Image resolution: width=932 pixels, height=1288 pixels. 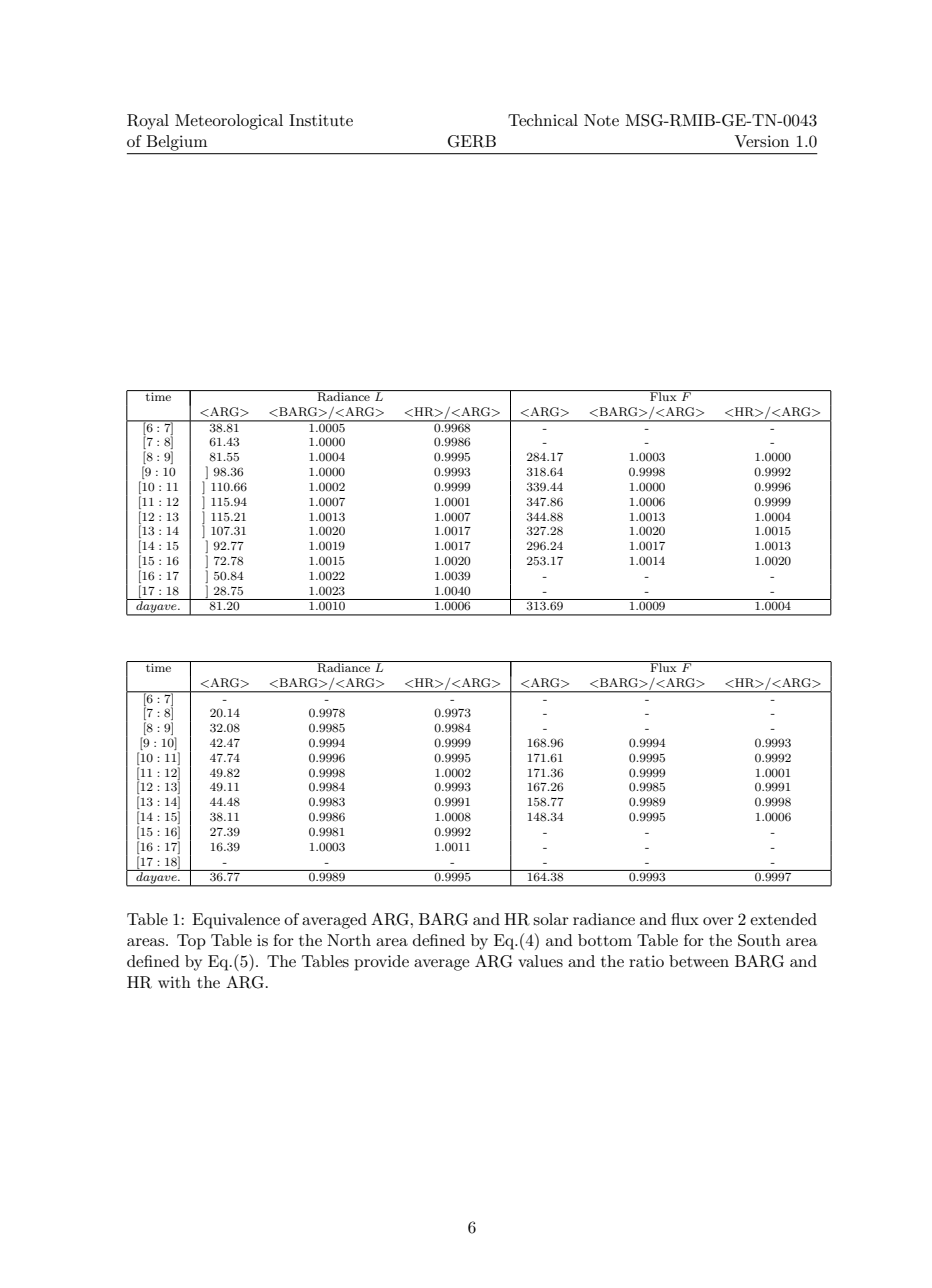 What do you see at coordinates (718, 921) in the image?
I see `over` at bounding box center [718, 921].
